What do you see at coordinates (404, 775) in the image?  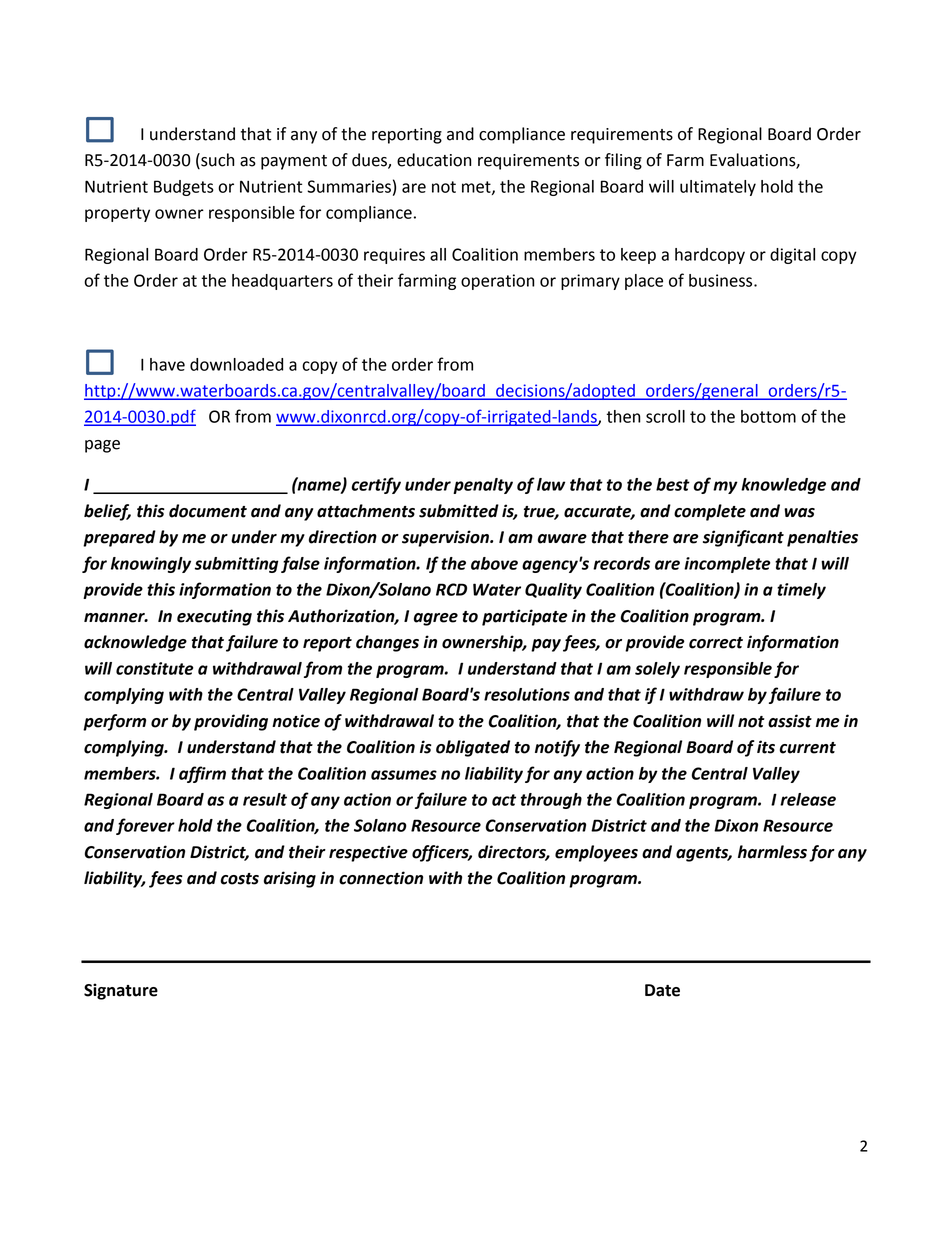 I see `assumes` at bounding box center [404, 775].
